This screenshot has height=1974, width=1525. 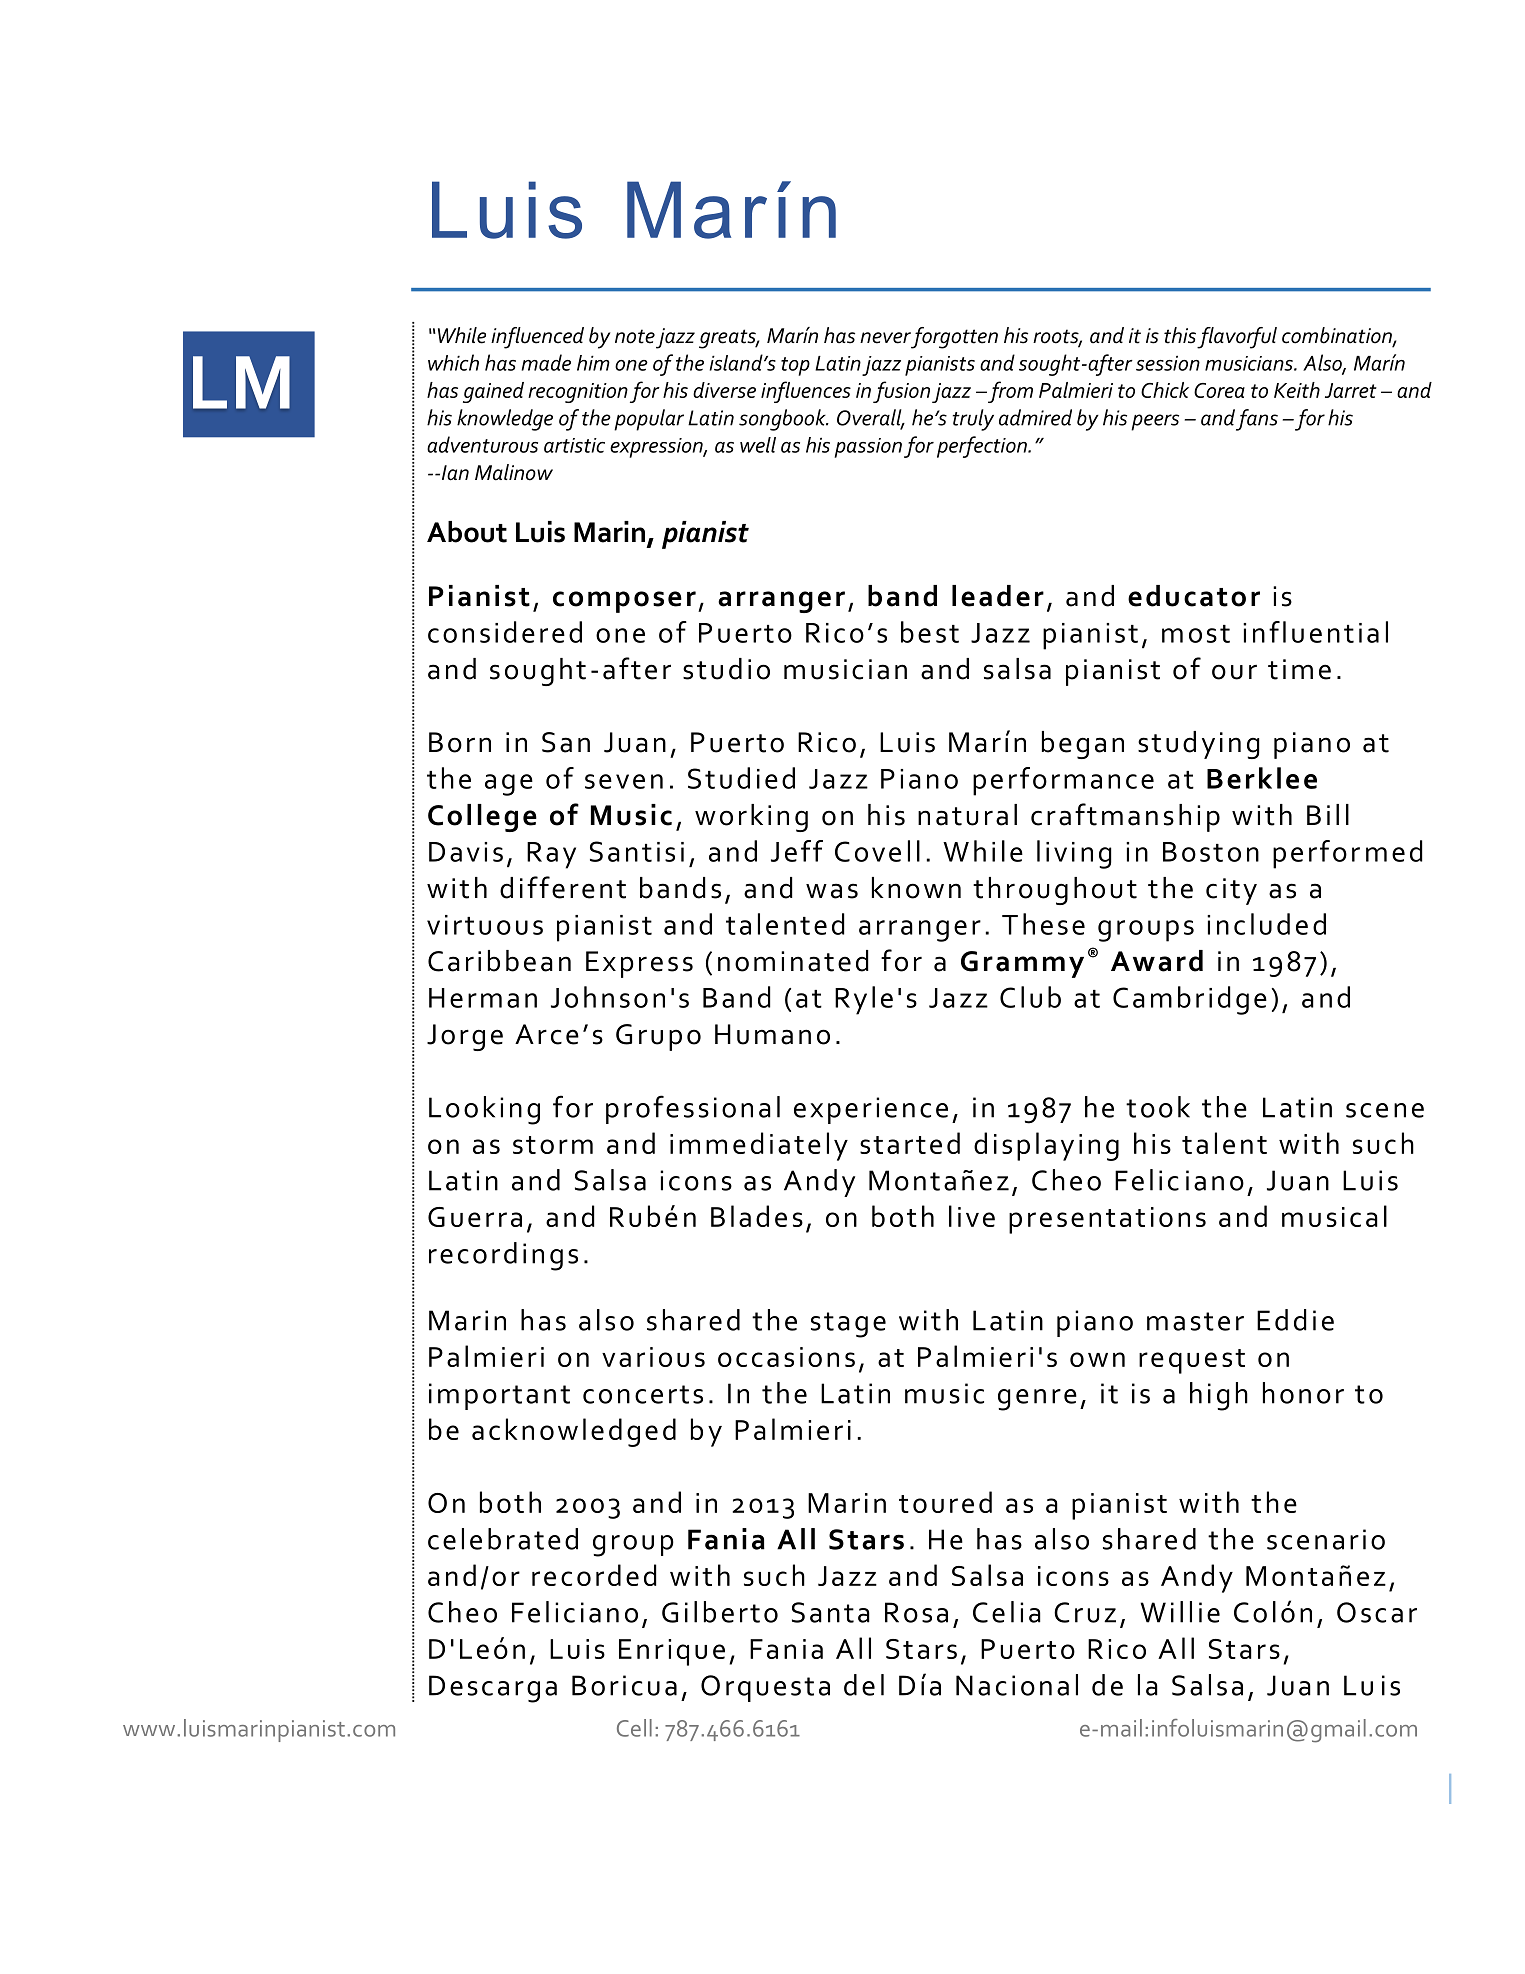 I want to click on considered, so click(x=505, y=632).
